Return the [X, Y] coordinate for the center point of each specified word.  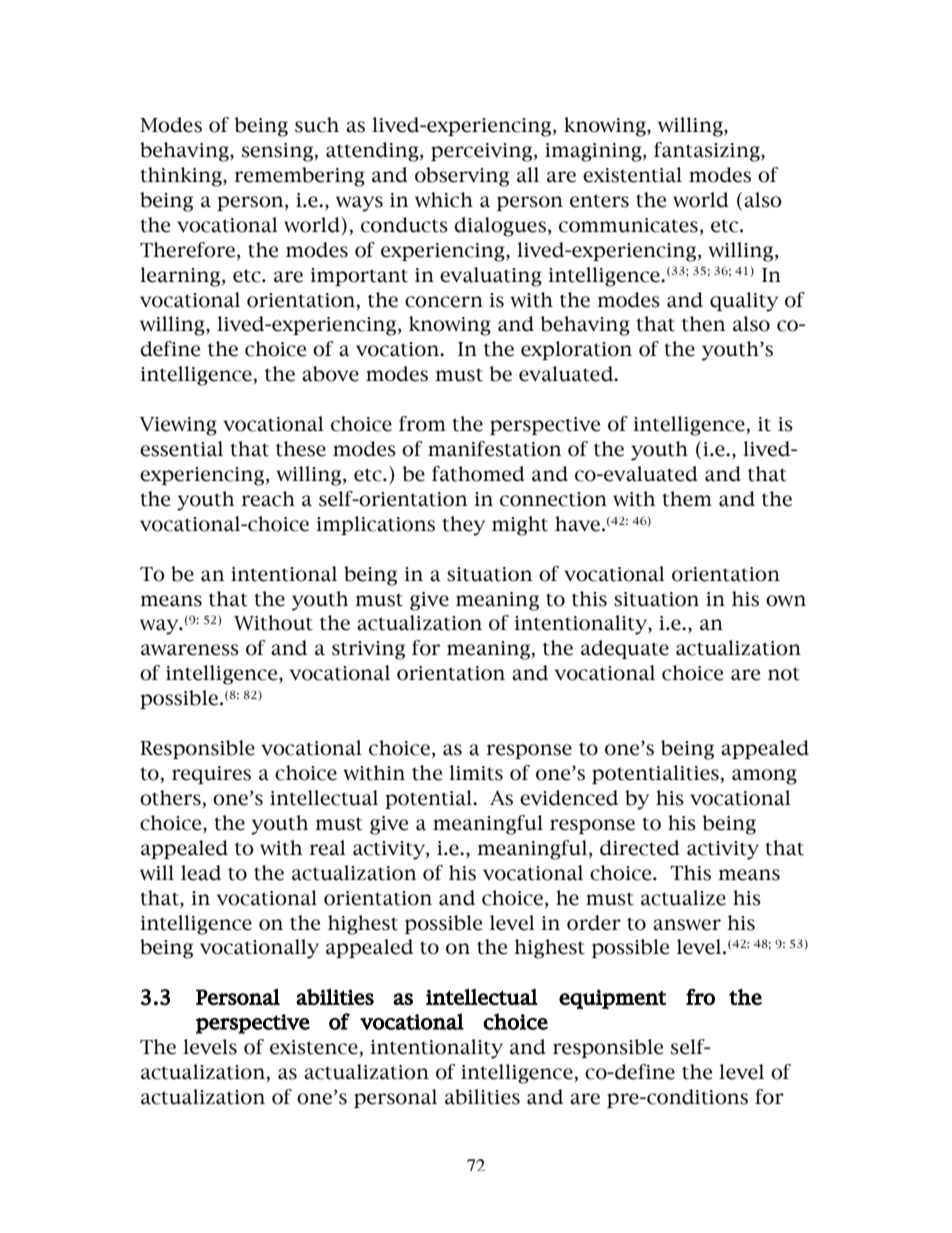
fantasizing [708, 152]
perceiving [483, 152]
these [301, 449]
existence [314, 1047]
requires [211, 775]
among [764, 777]
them [687, 499]
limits [476, 773]
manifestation [495, 449]
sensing [277, 152]
